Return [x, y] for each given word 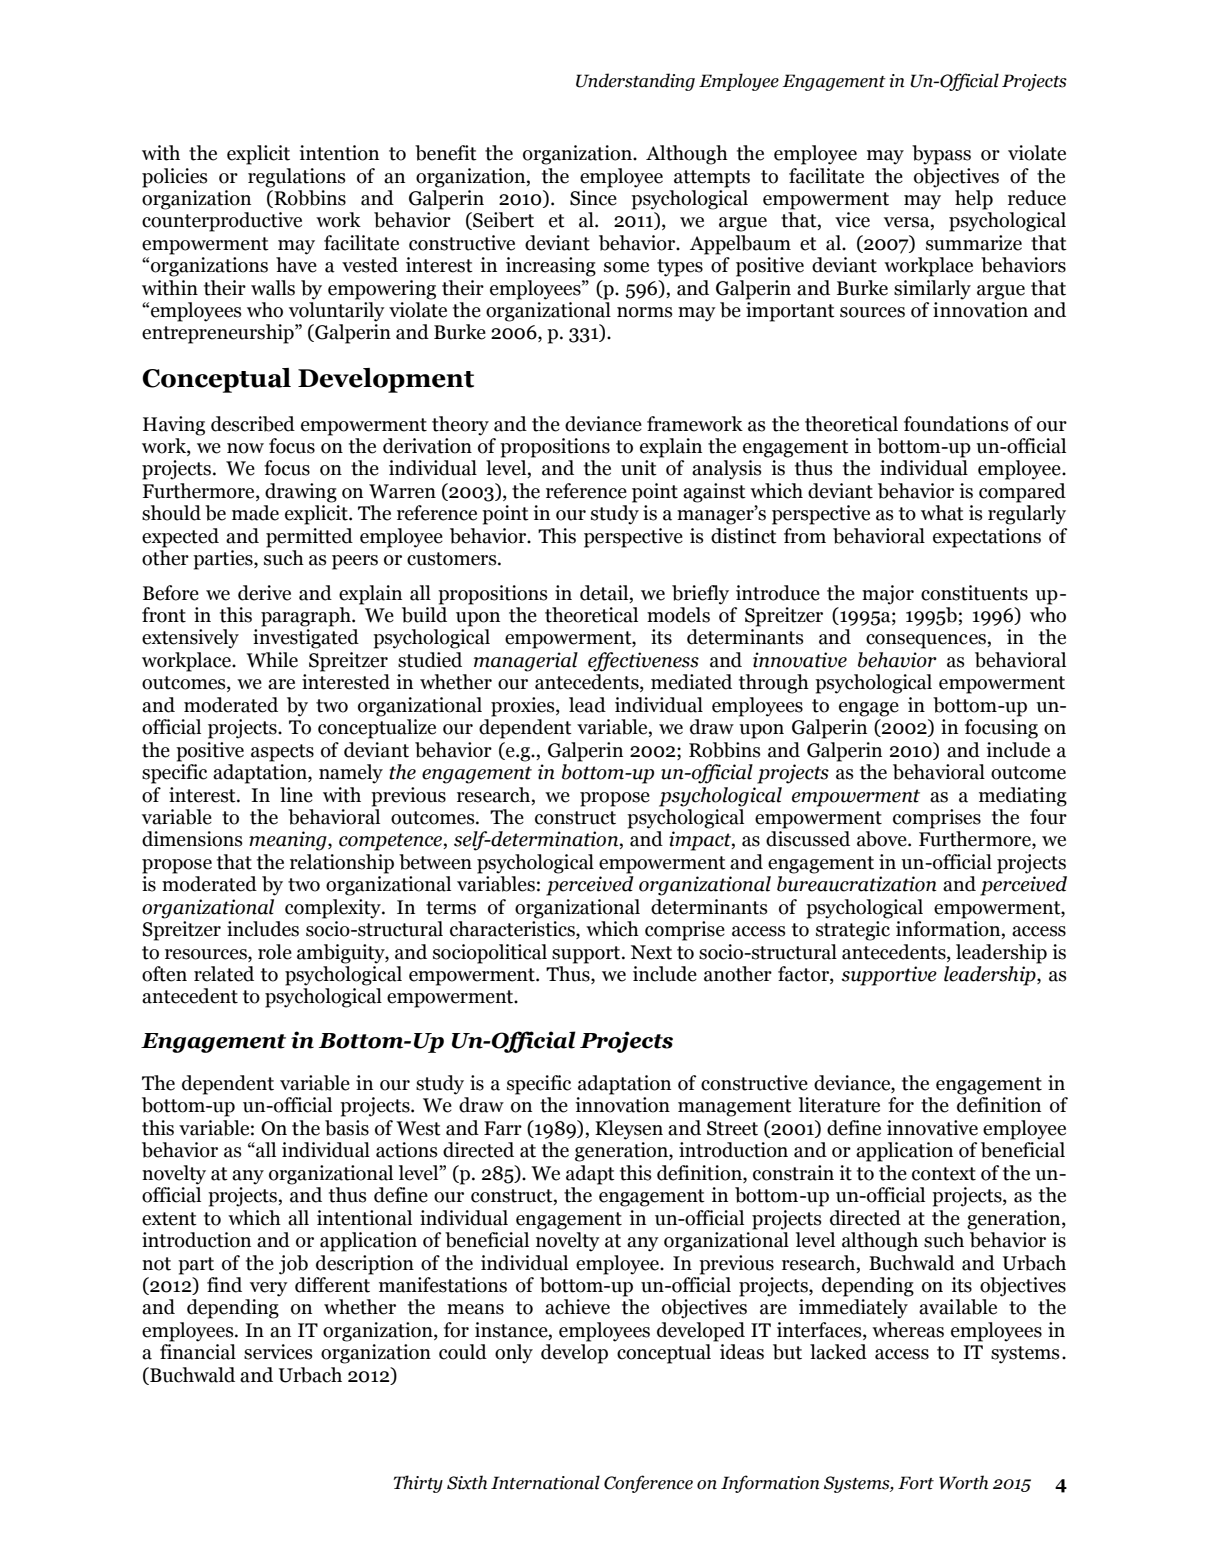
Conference [648, 1484]
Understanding [635, 82]
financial [198, 1352]
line [296, 795]
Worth [963, 1482]
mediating [1023, 797]
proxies [524, 707]
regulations [297, 178]
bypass [941, 155]
